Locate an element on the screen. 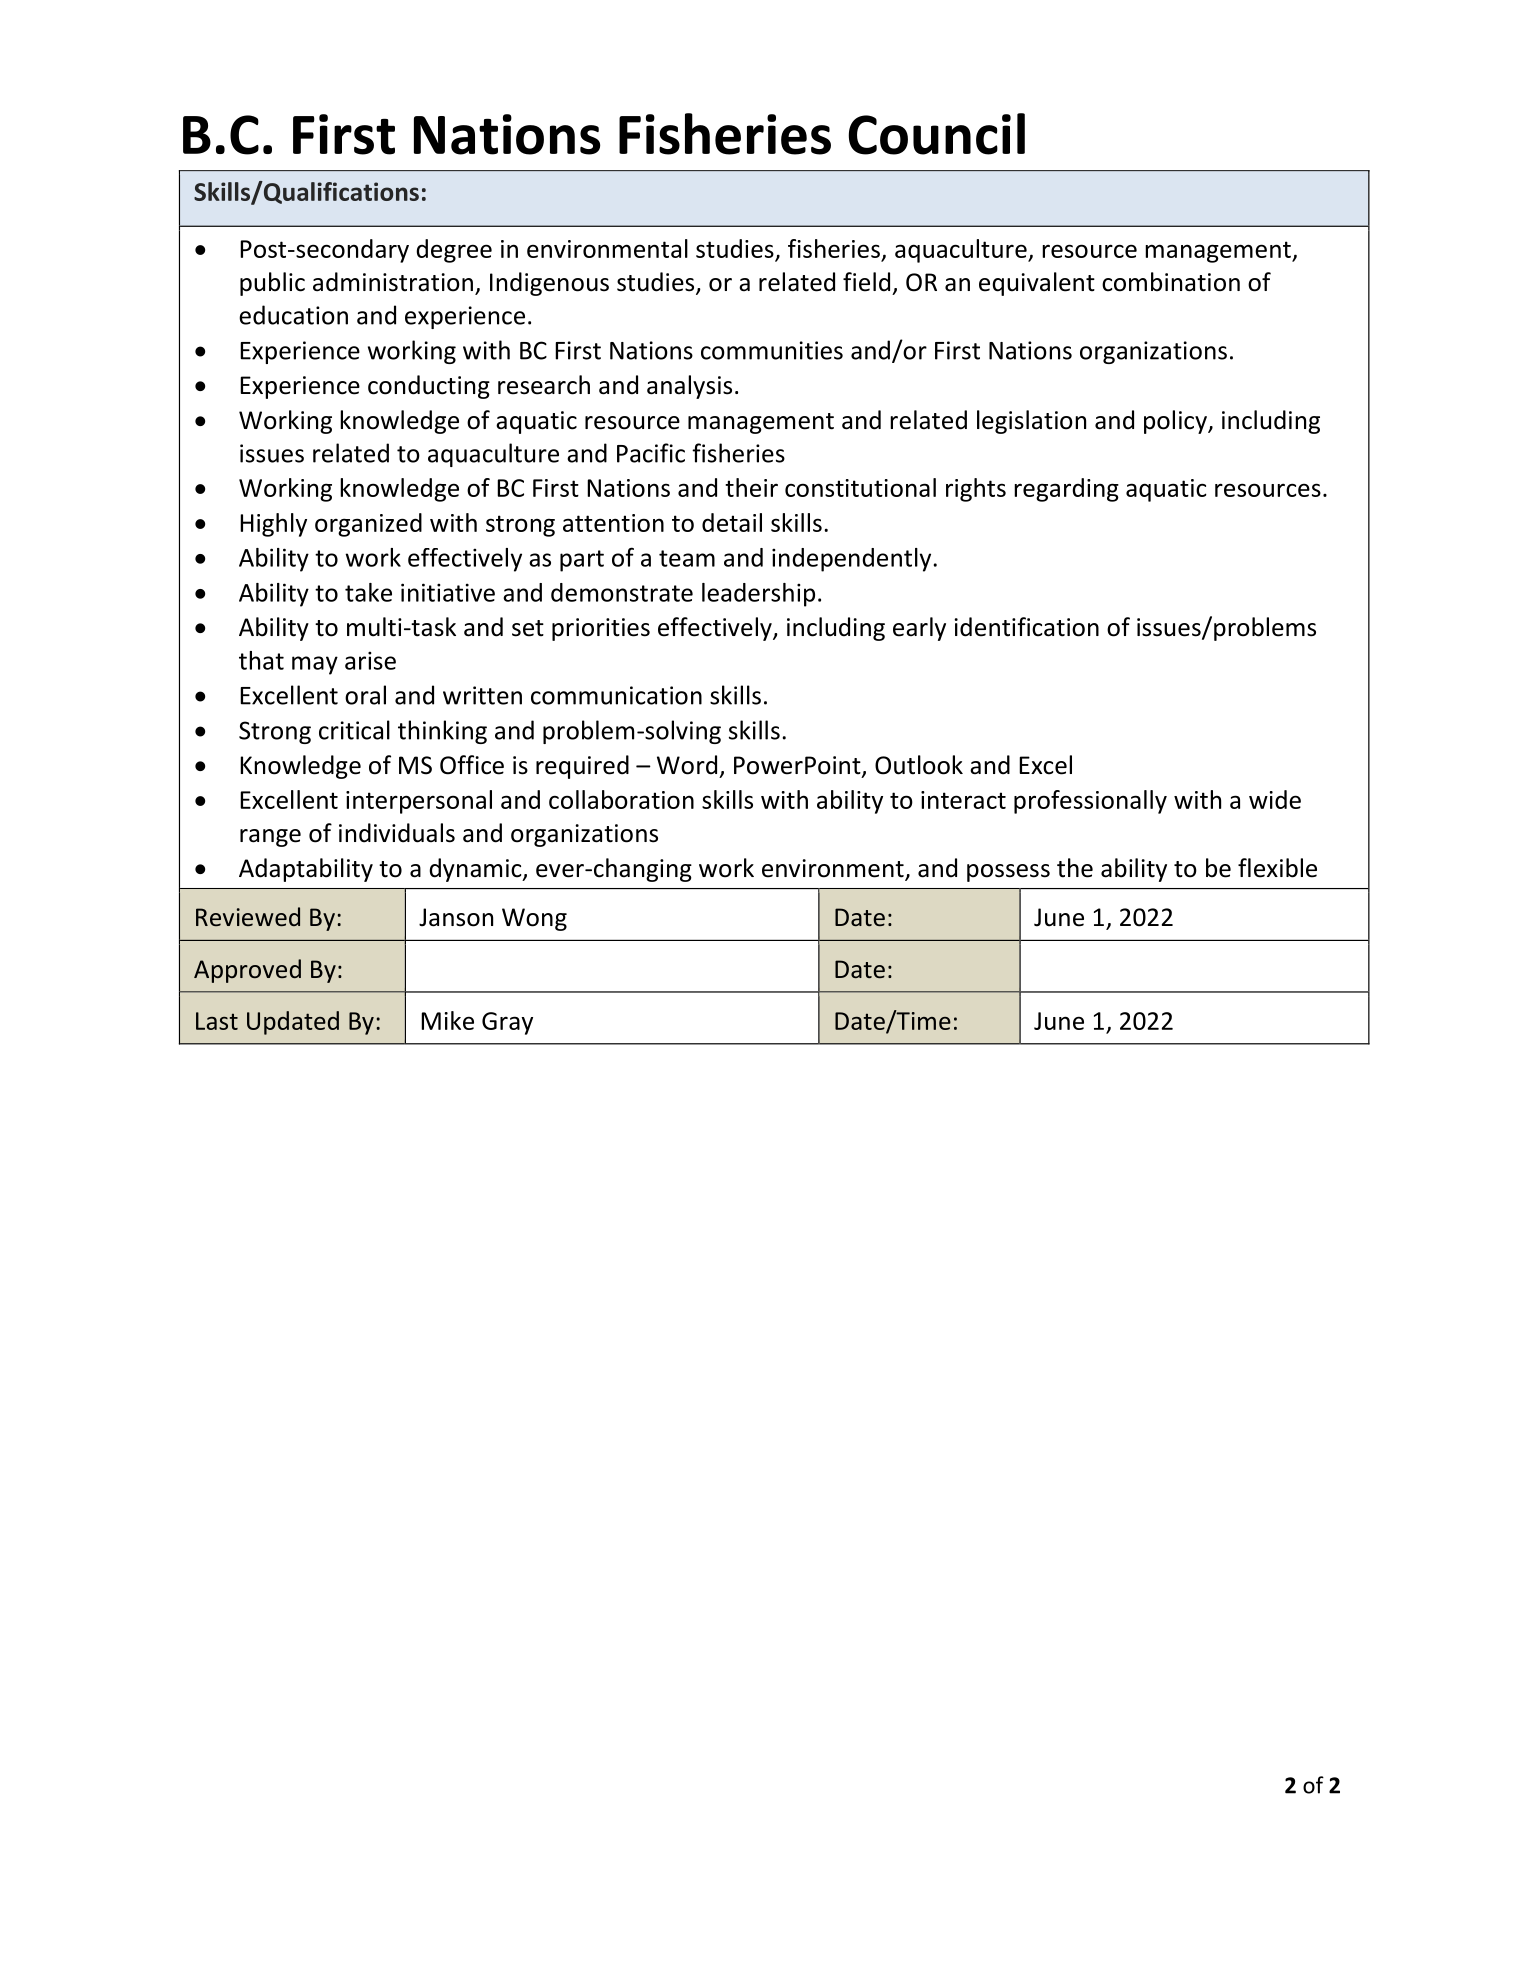 This screenshot has width=1520, height=1967. combination is located at coordinates (1171, 282).
